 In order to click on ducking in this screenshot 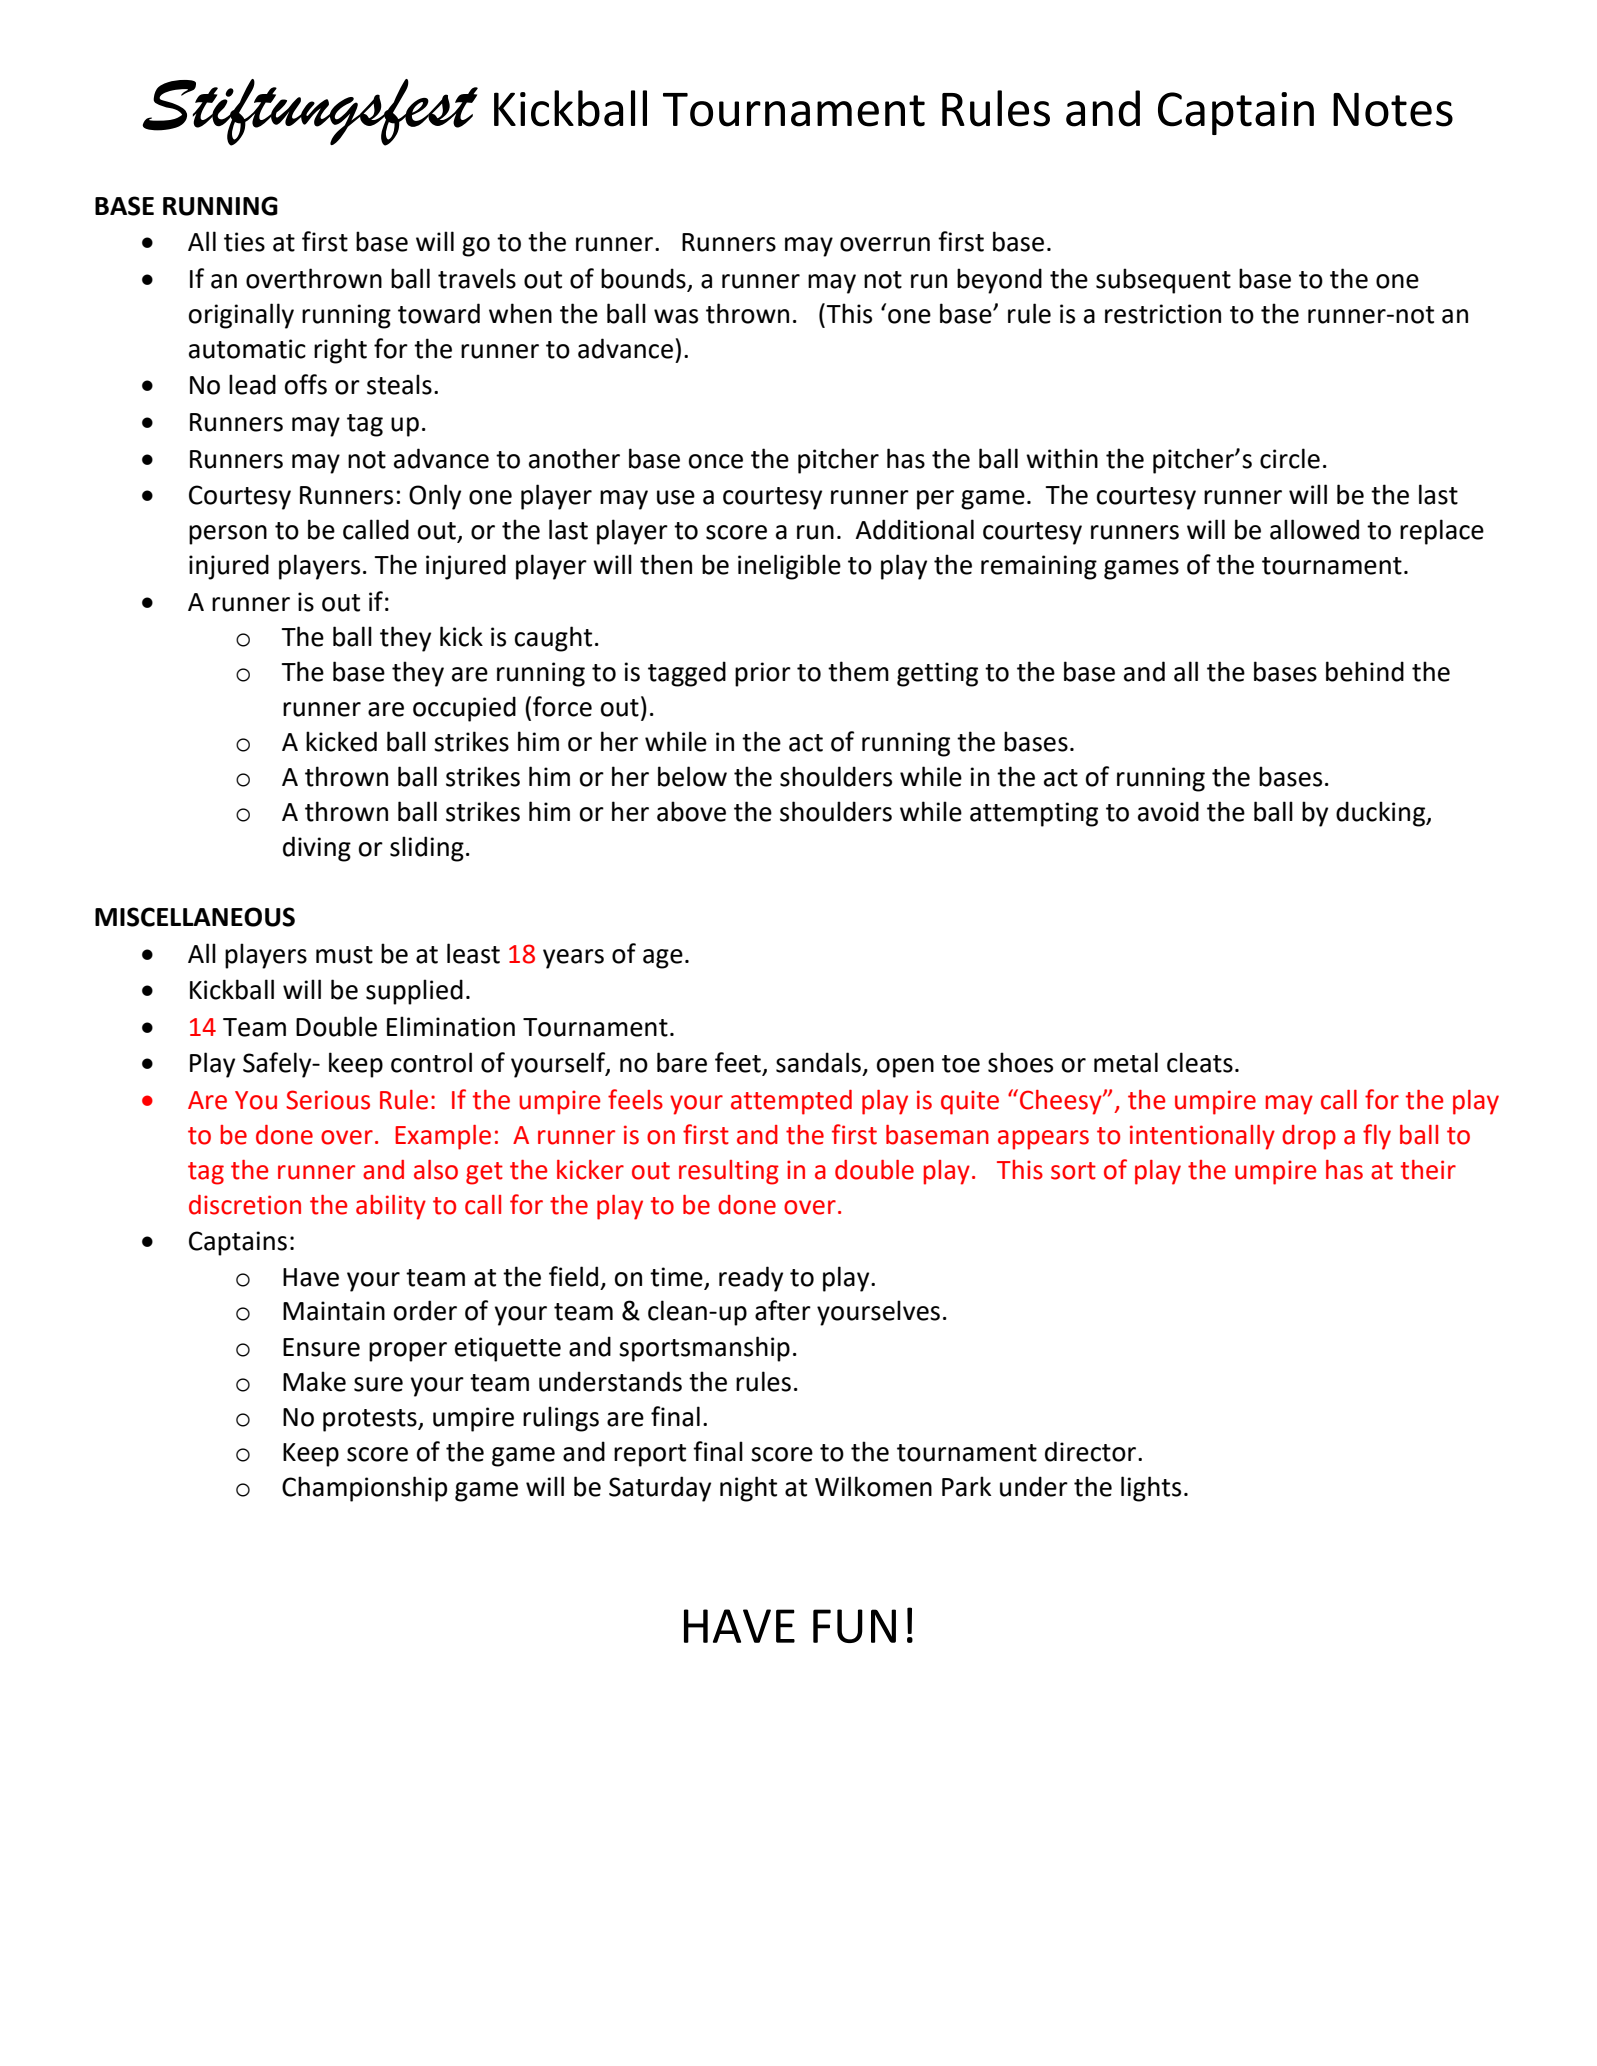, I will do `click(1382, 814)`.
